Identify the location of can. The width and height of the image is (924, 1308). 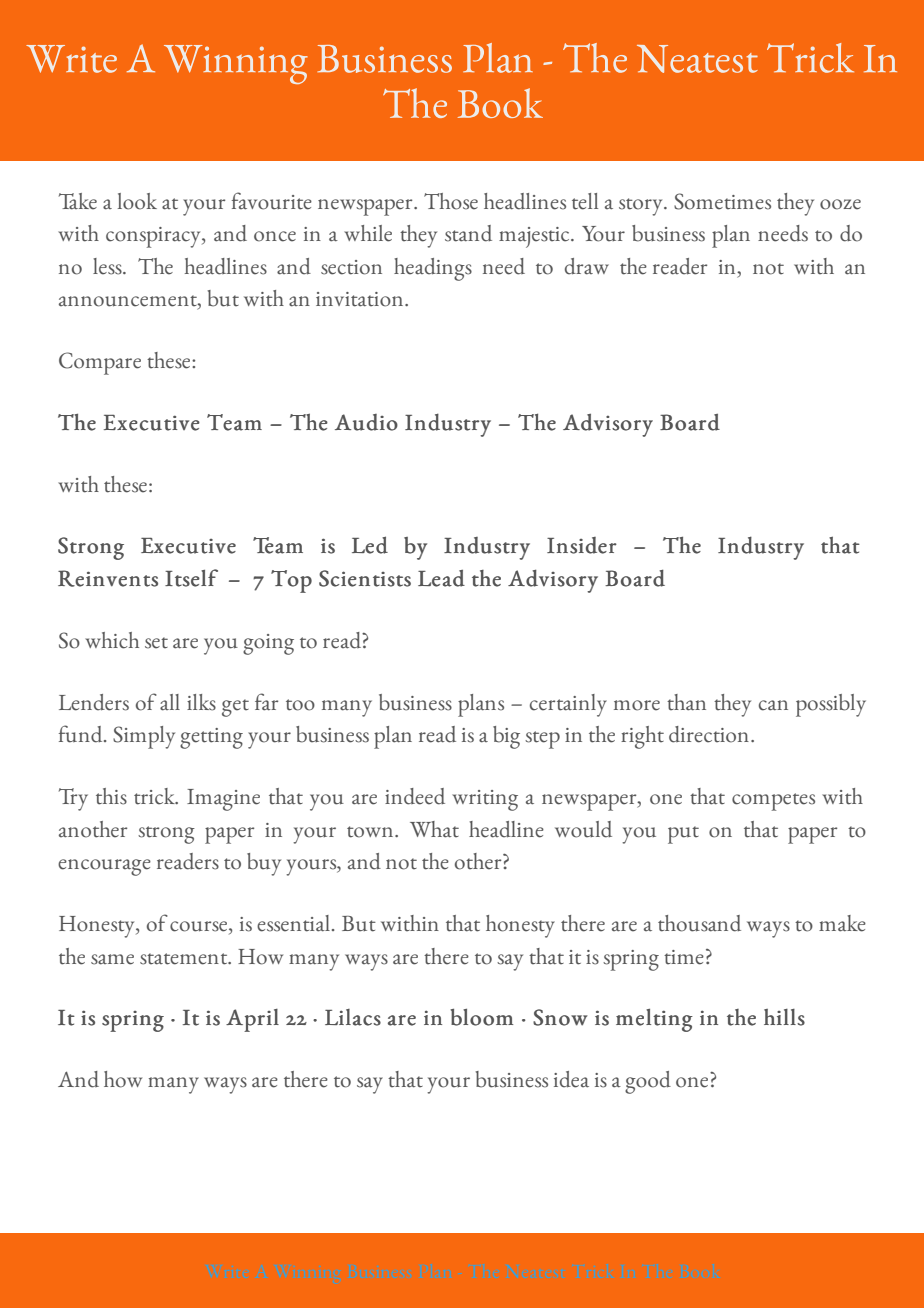
(773, 705).
